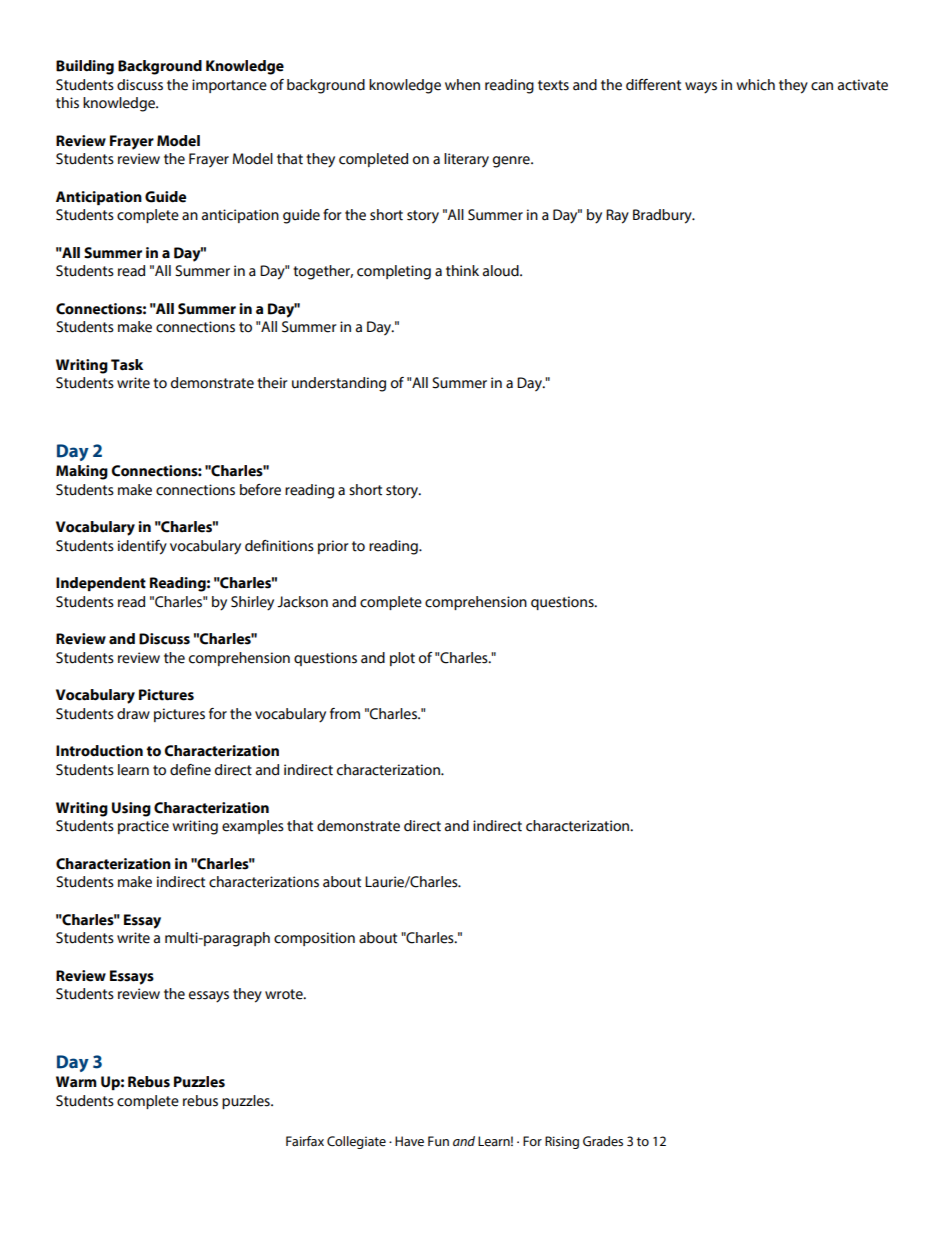  What do you see at coordinates (190, 770) in the document?
I see `define` at bounding box center [190, 770].
